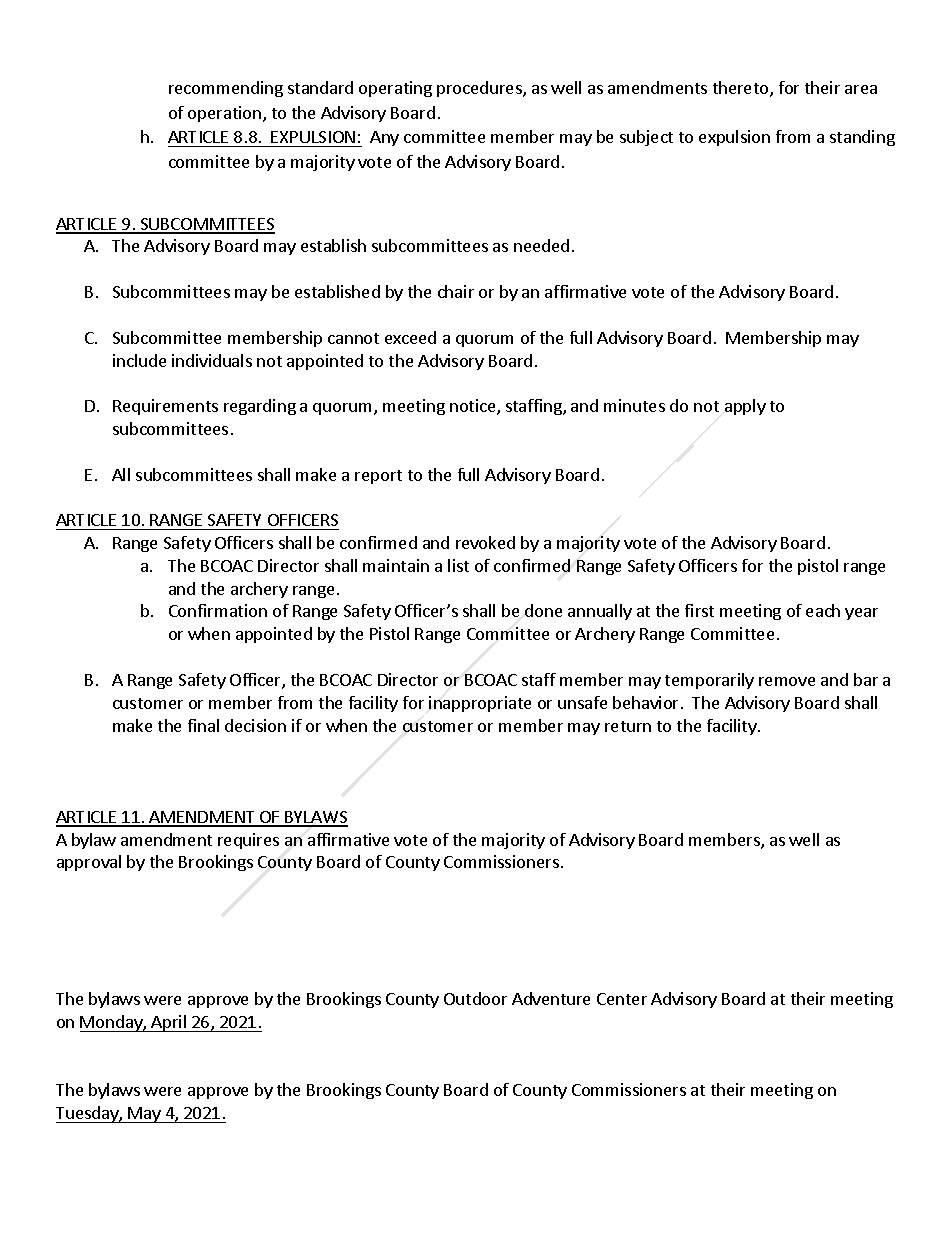  I want to click on each, so click(823, 610).
